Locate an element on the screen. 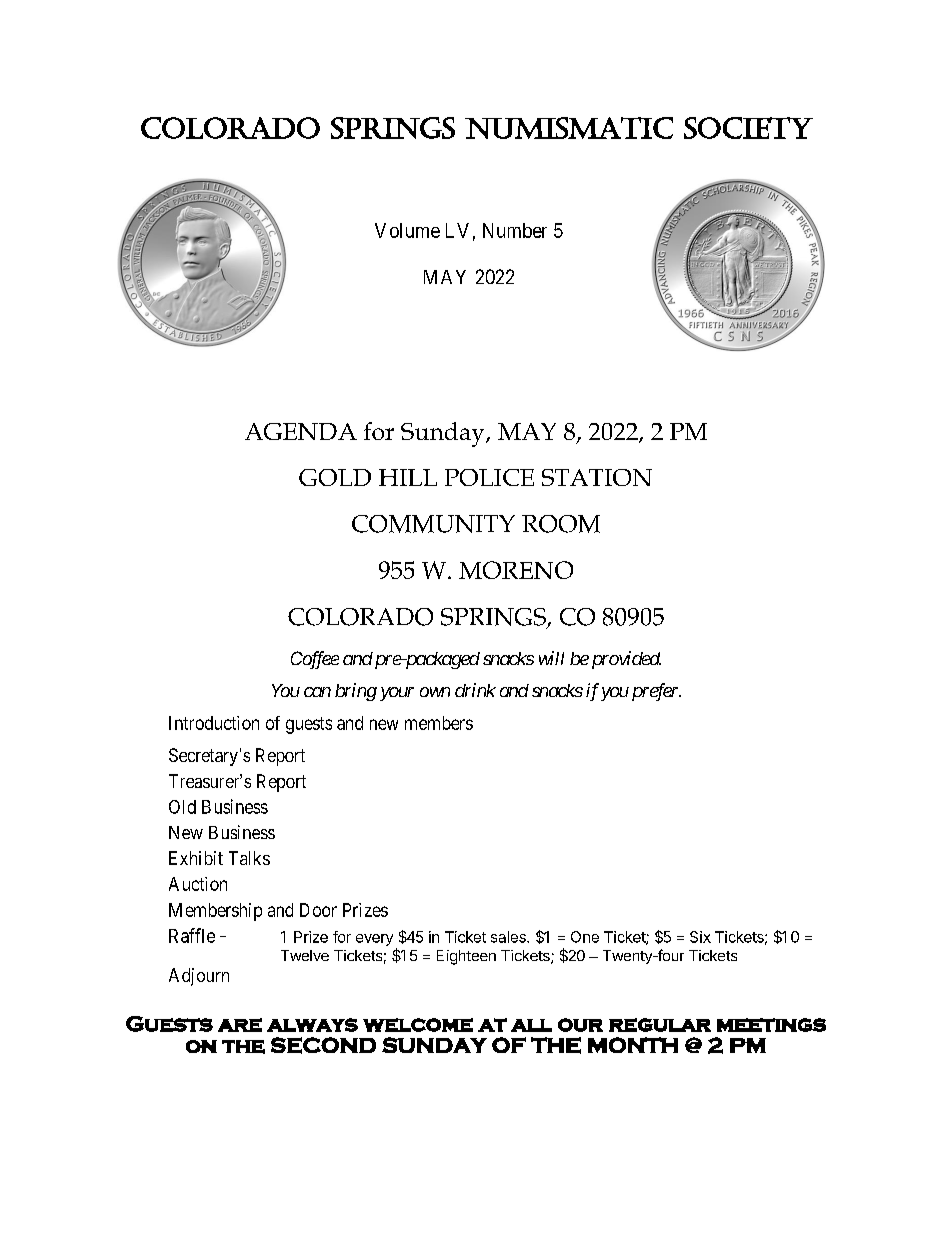  provided is located at coordinates (624, 660).
